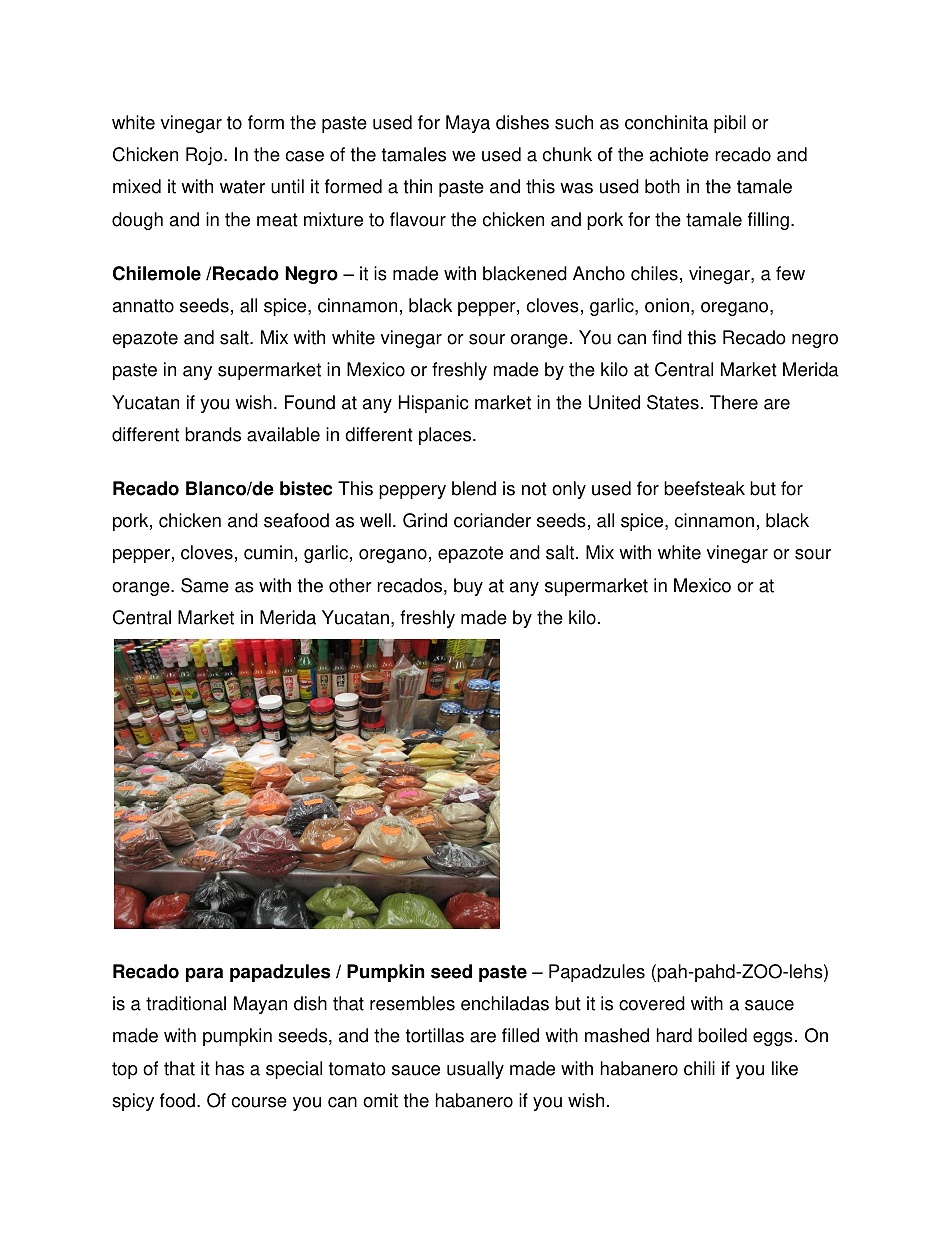  I want to click on Same, so click(205, 585).
